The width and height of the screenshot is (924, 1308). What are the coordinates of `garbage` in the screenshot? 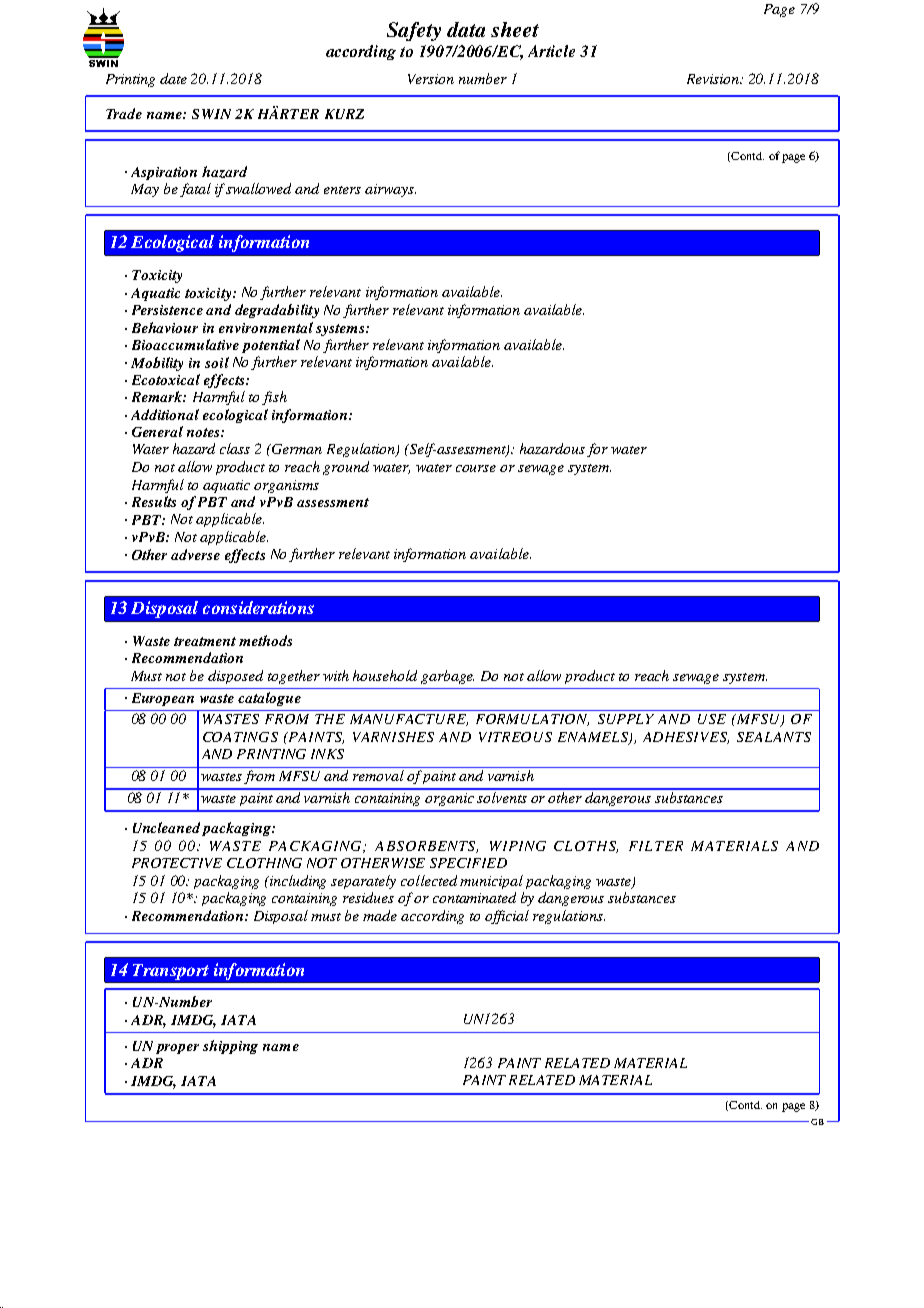 It's located at (447, 677).
